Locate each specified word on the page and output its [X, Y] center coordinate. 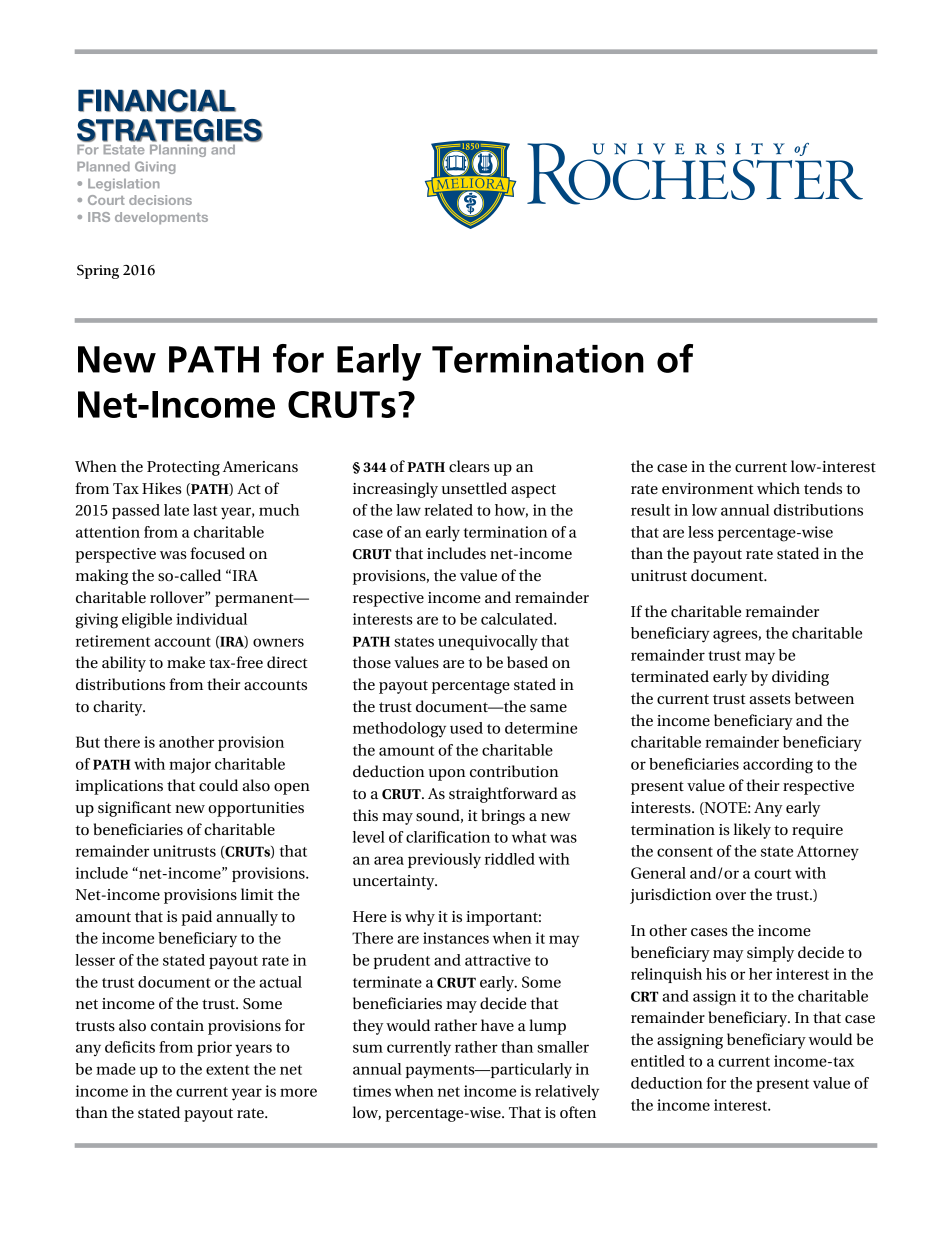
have [497, 1025]
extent [228, 1070]
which [778, 488]
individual [211, 619]
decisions [160, 200]
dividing [800, 678]
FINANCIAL [157, 101]
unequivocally [488, 643]
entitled [658, 1061]
